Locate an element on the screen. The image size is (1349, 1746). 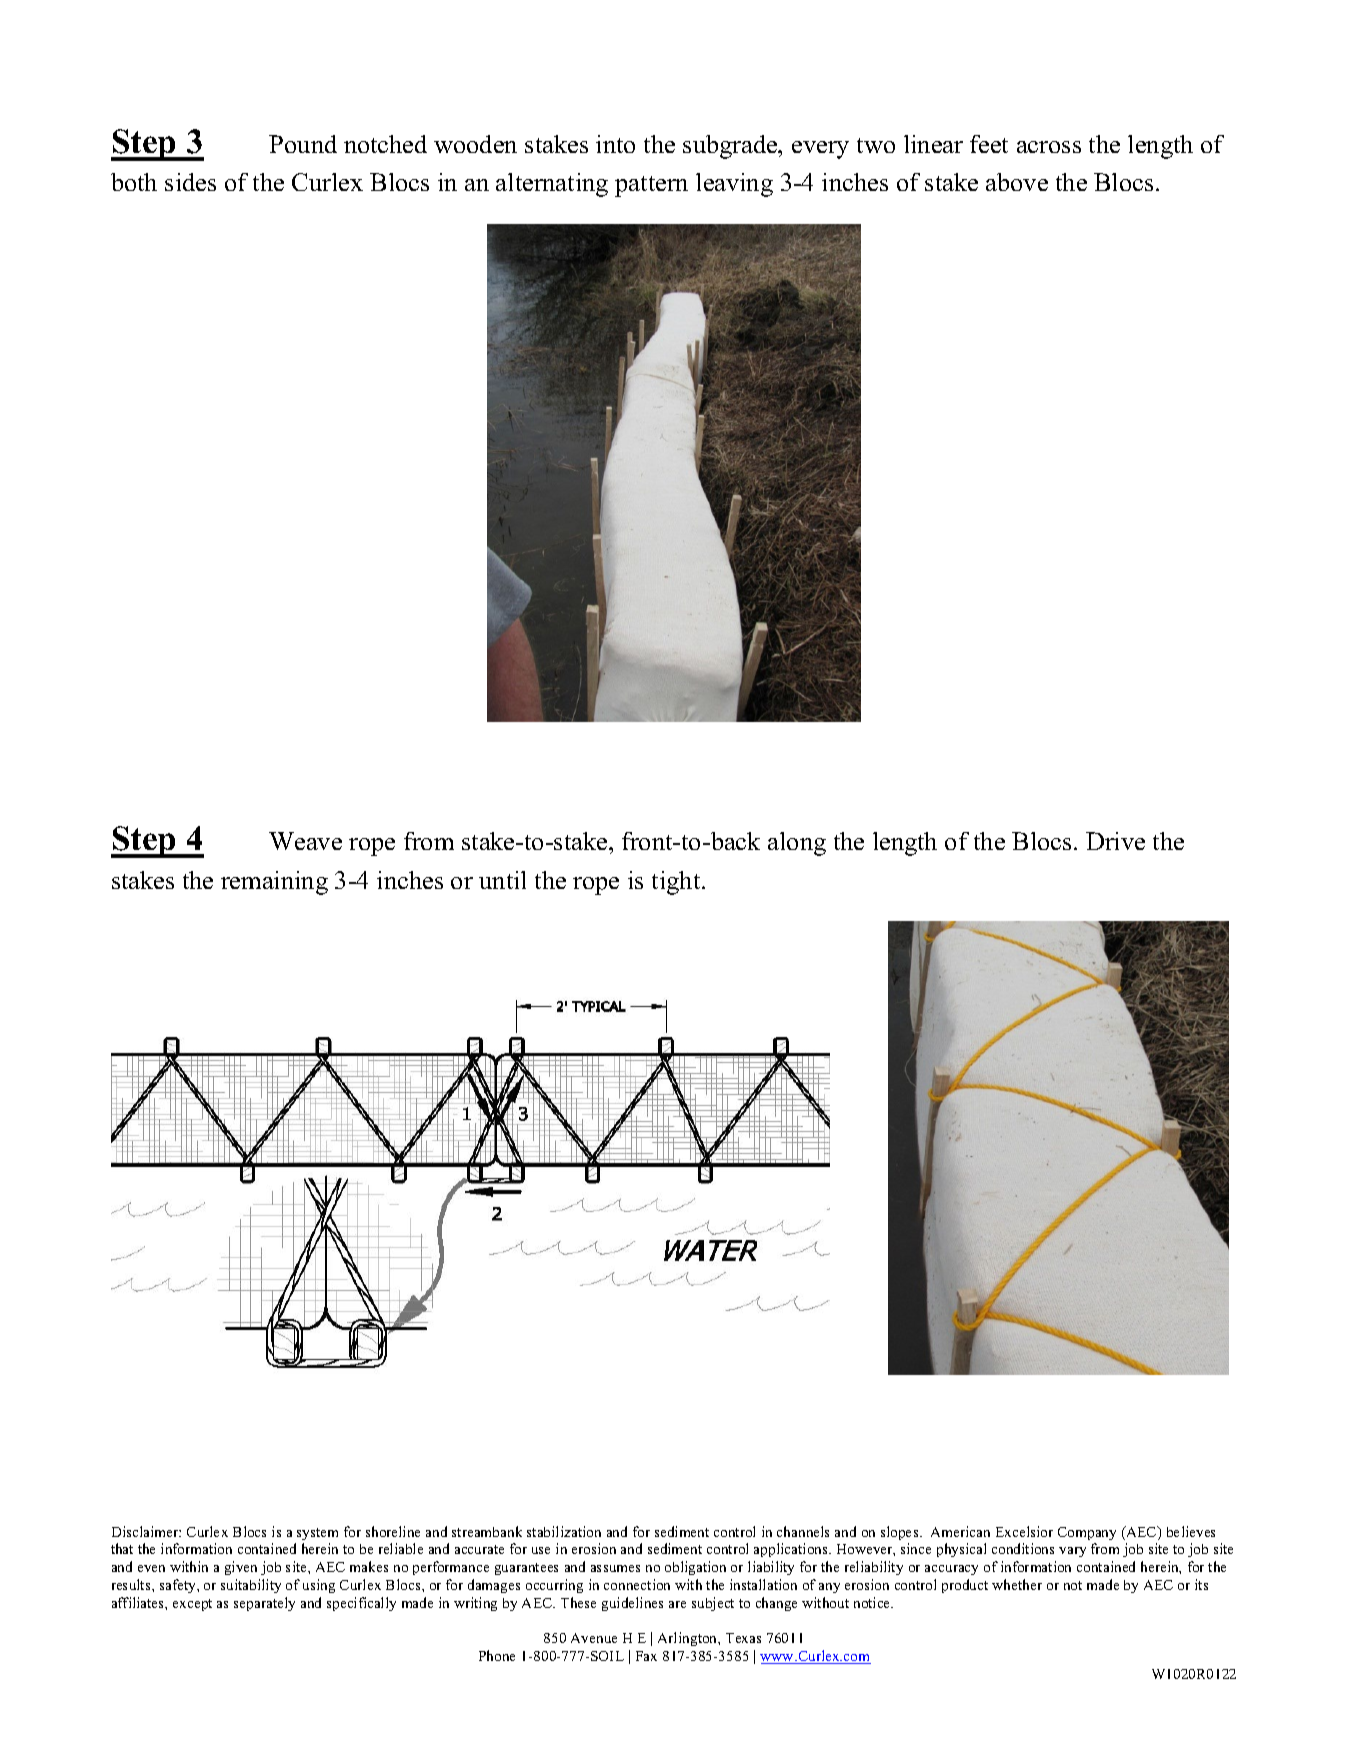
sides is located at coordinates (190, 182).
